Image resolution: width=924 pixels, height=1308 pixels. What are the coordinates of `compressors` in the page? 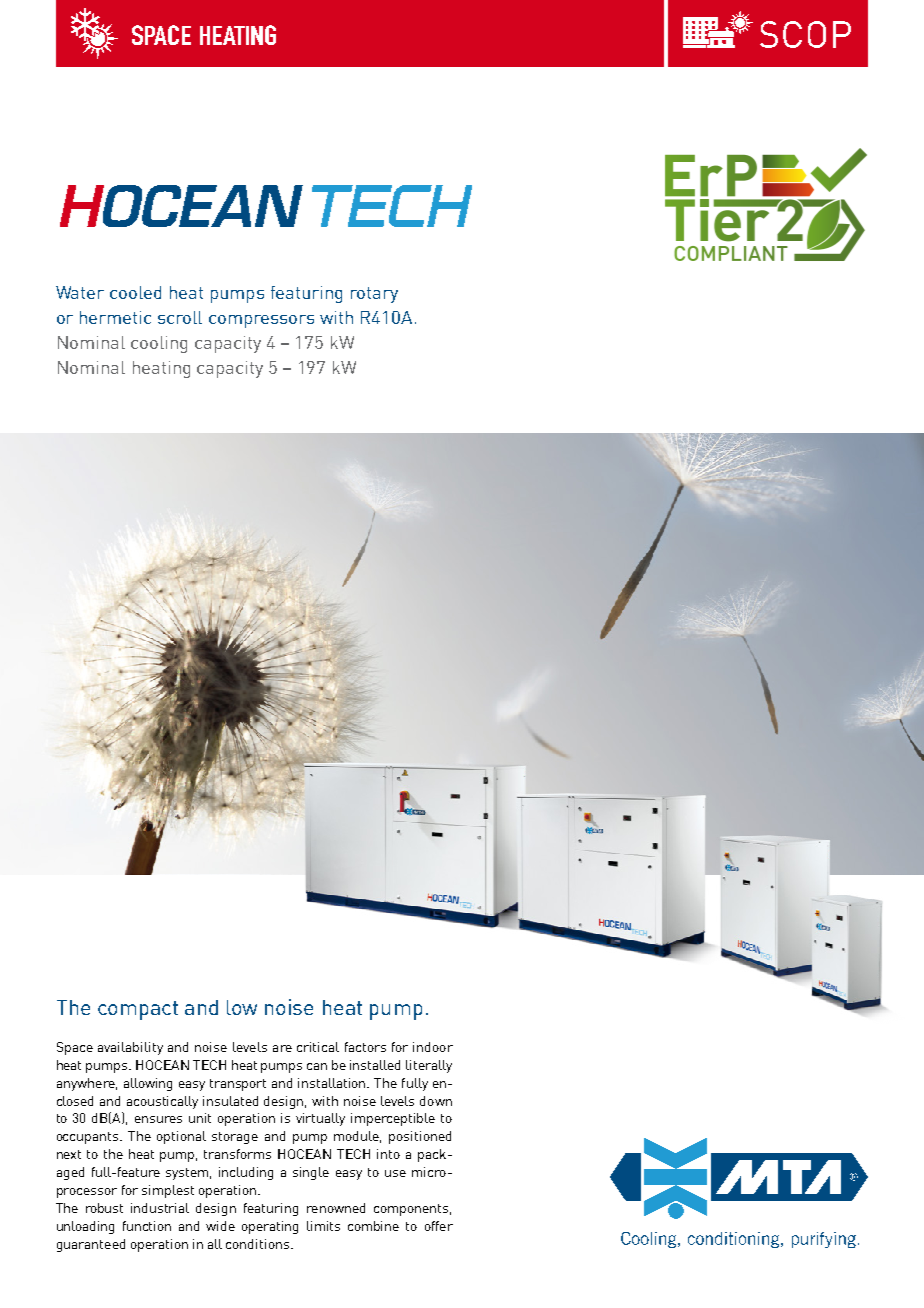 It's located at (261, 321).
